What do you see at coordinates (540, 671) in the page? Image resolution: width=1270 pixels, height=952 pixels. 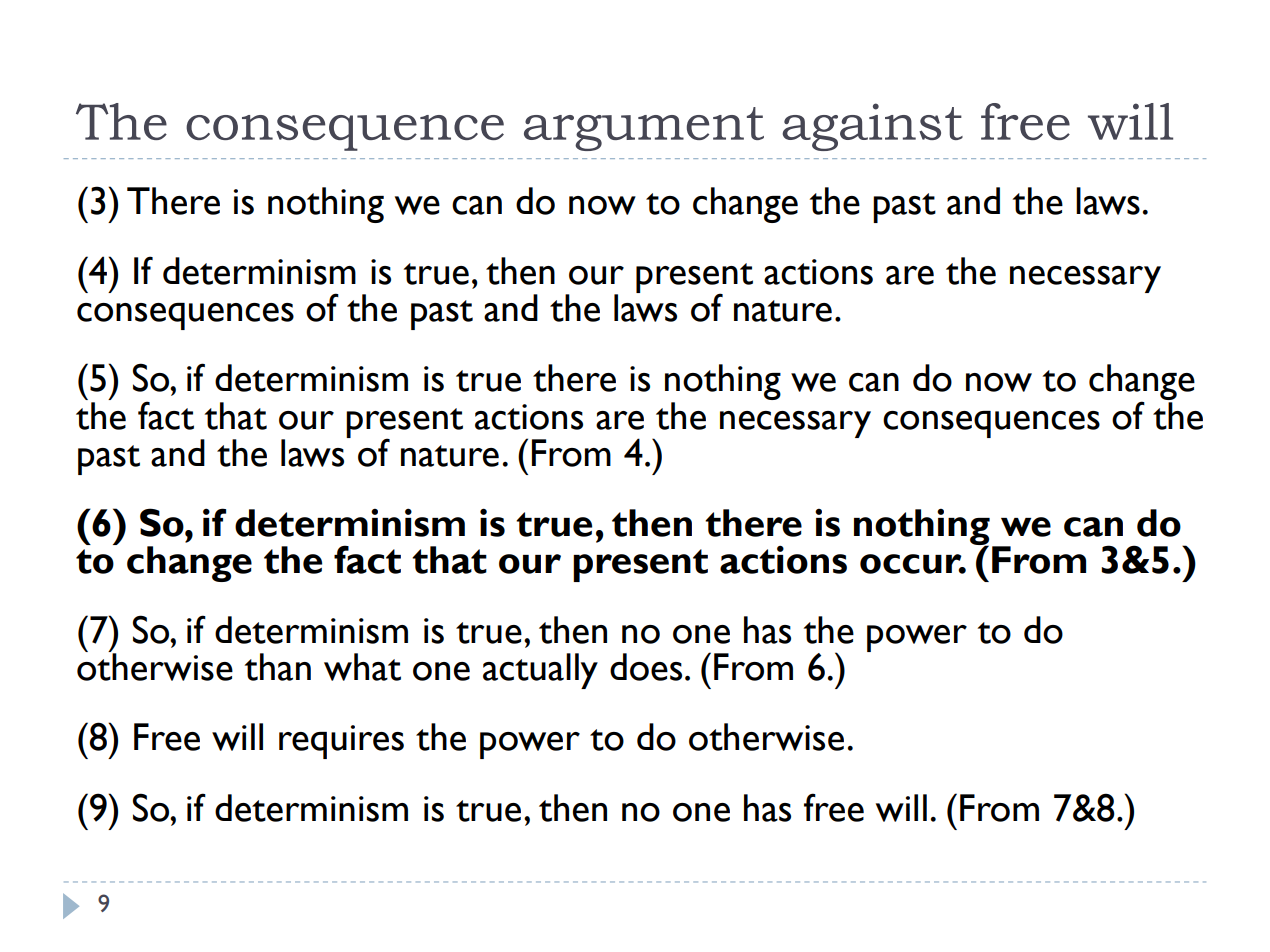 I see `actually` at bounding box center [540, 671].
